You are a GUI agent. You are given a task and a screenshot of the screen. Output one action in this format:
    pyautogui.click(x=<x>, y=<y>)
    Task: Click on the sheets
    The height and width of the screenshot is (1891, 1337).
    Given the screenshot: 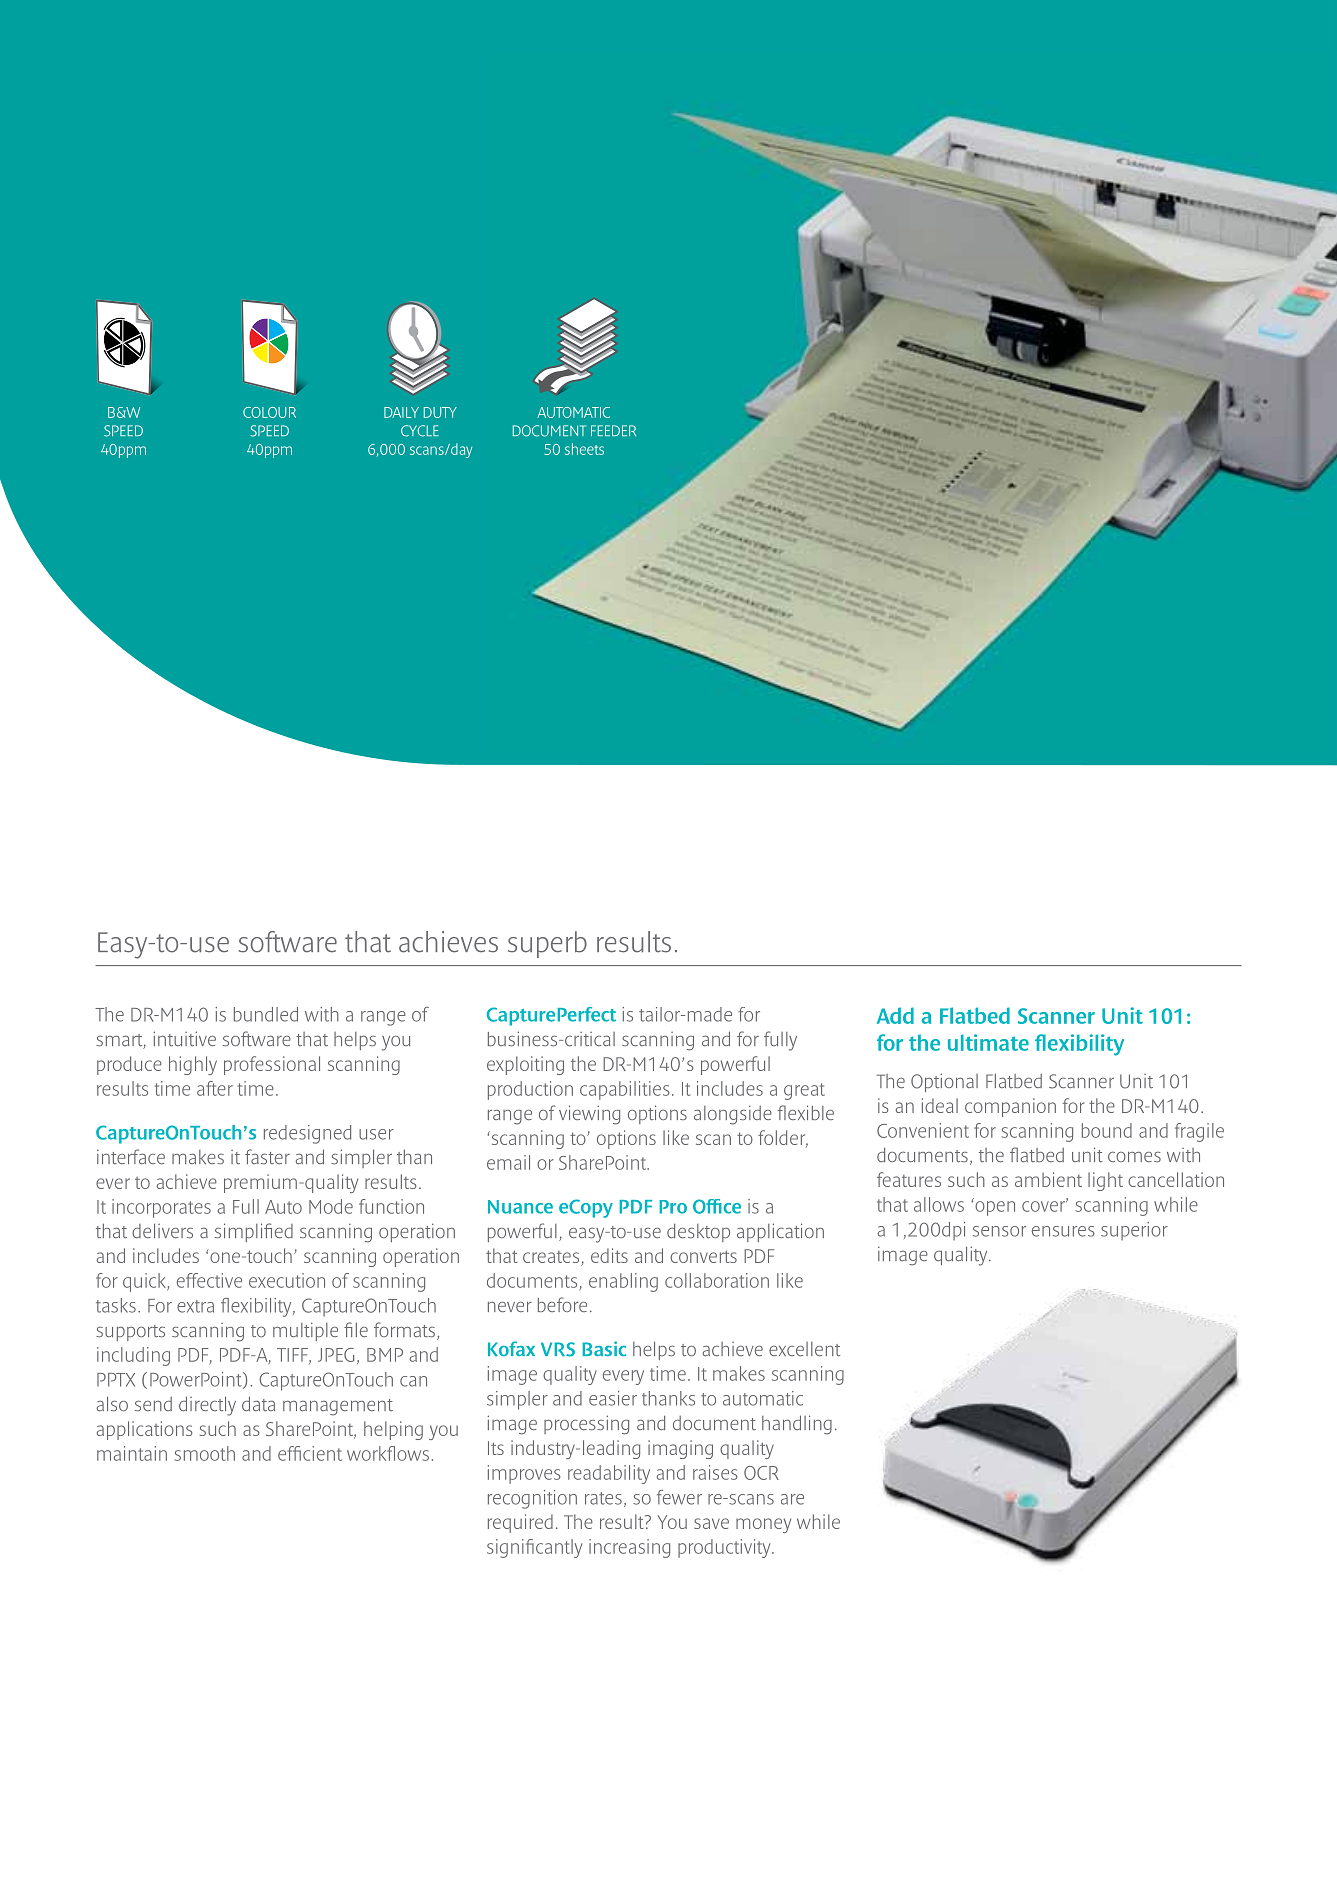 What is the action you would take?
    pyautogui.click(x=584, y=449)
